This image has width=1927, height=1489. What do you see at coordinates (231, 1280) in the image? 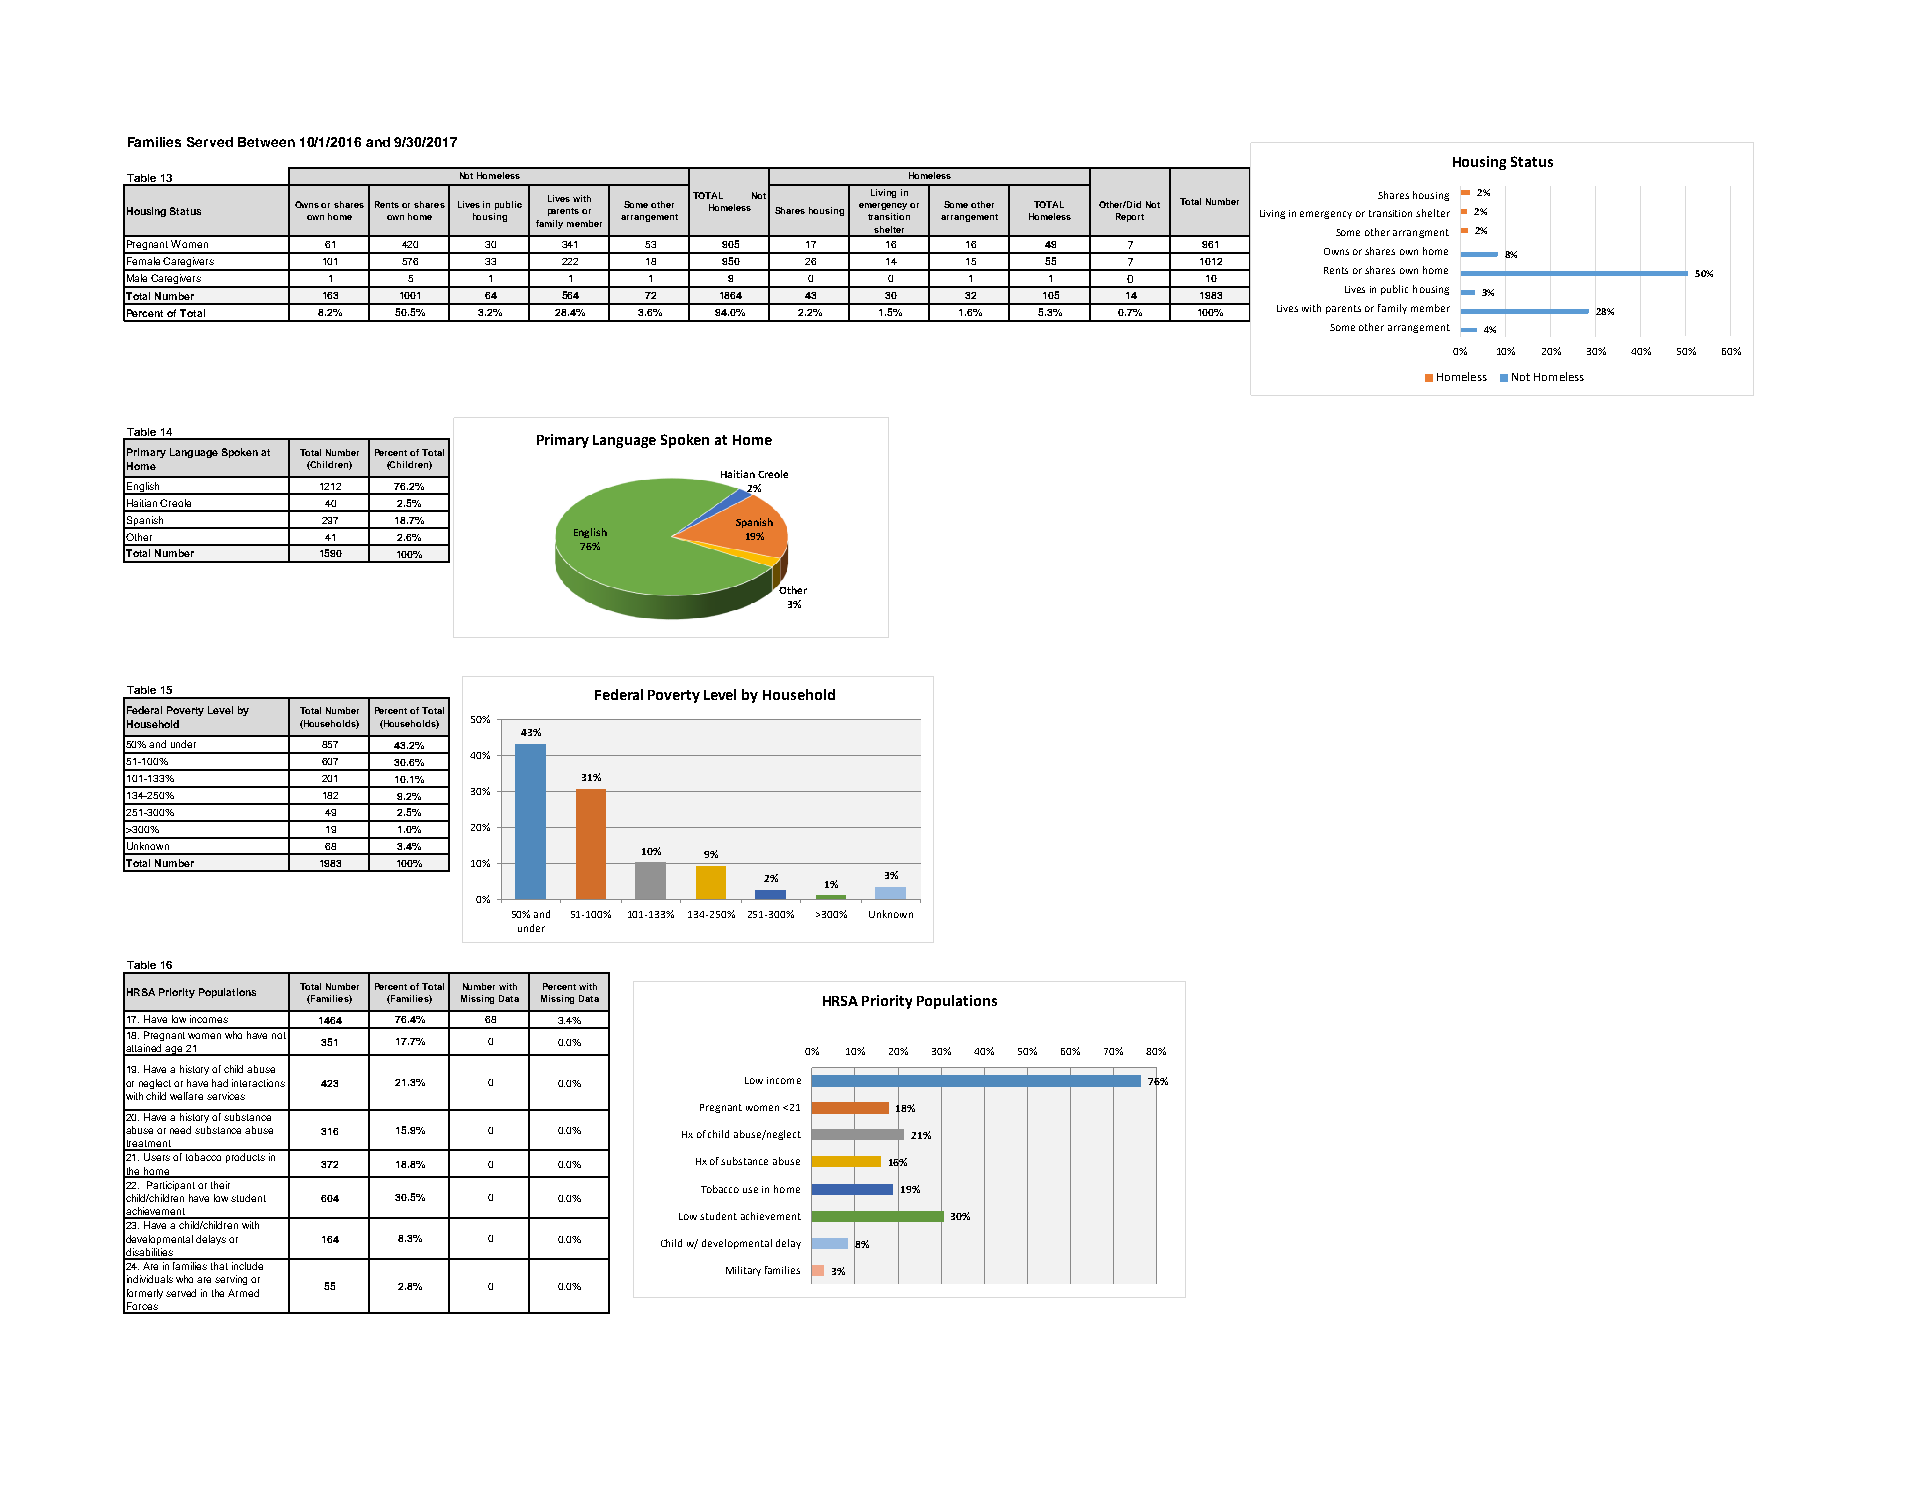
I see `serving` at bounding box center [231, 1280].
